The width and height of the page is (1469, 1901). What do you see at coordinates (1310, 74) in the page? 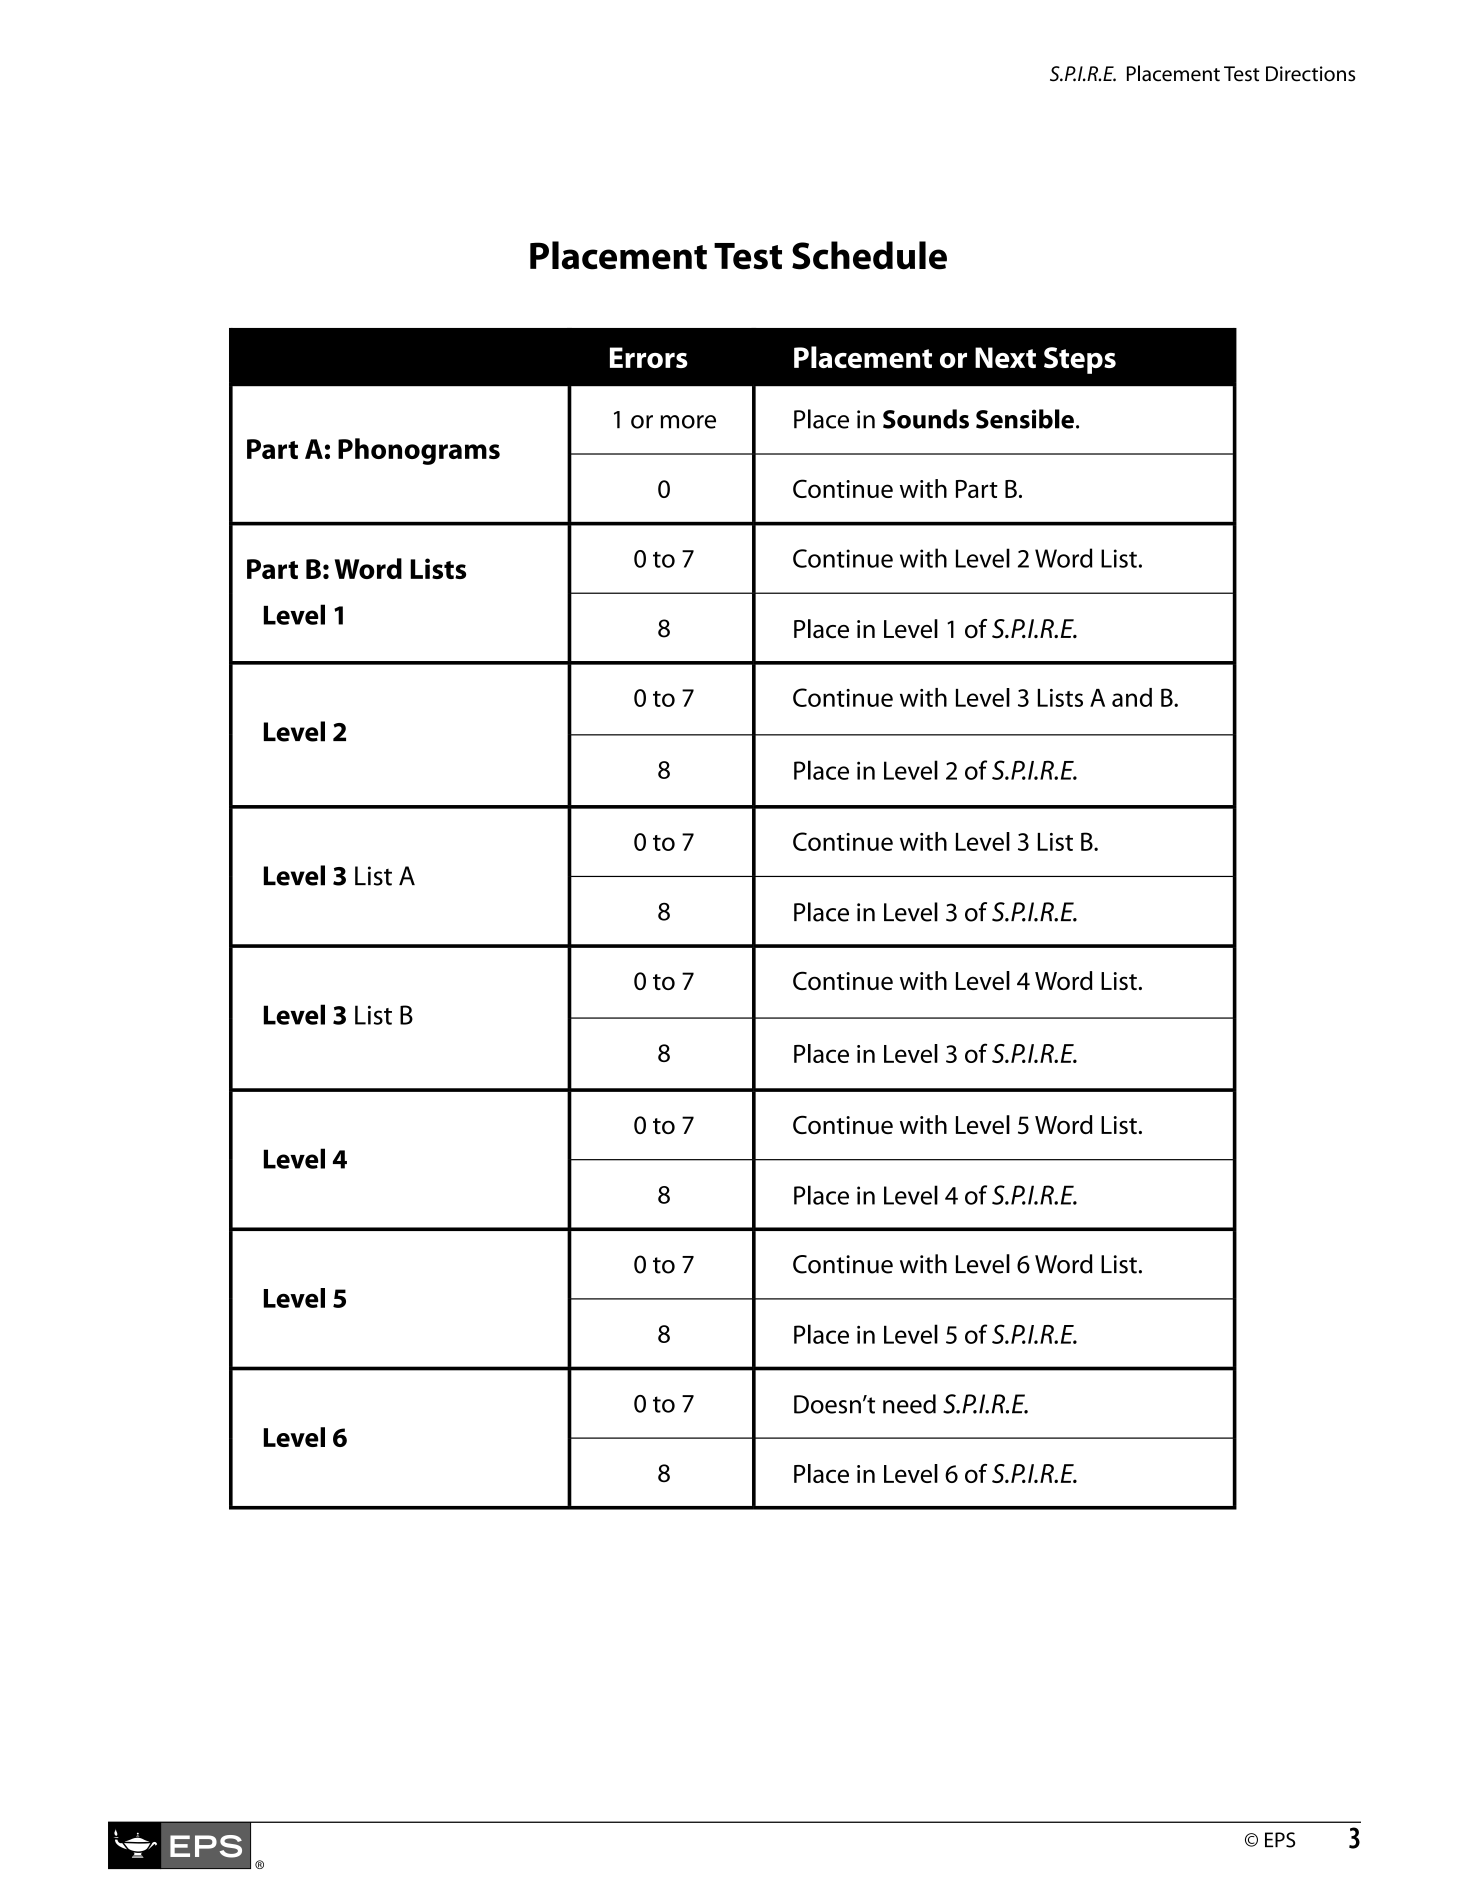
I see `Directions` at bounding box center [1310, 74].
